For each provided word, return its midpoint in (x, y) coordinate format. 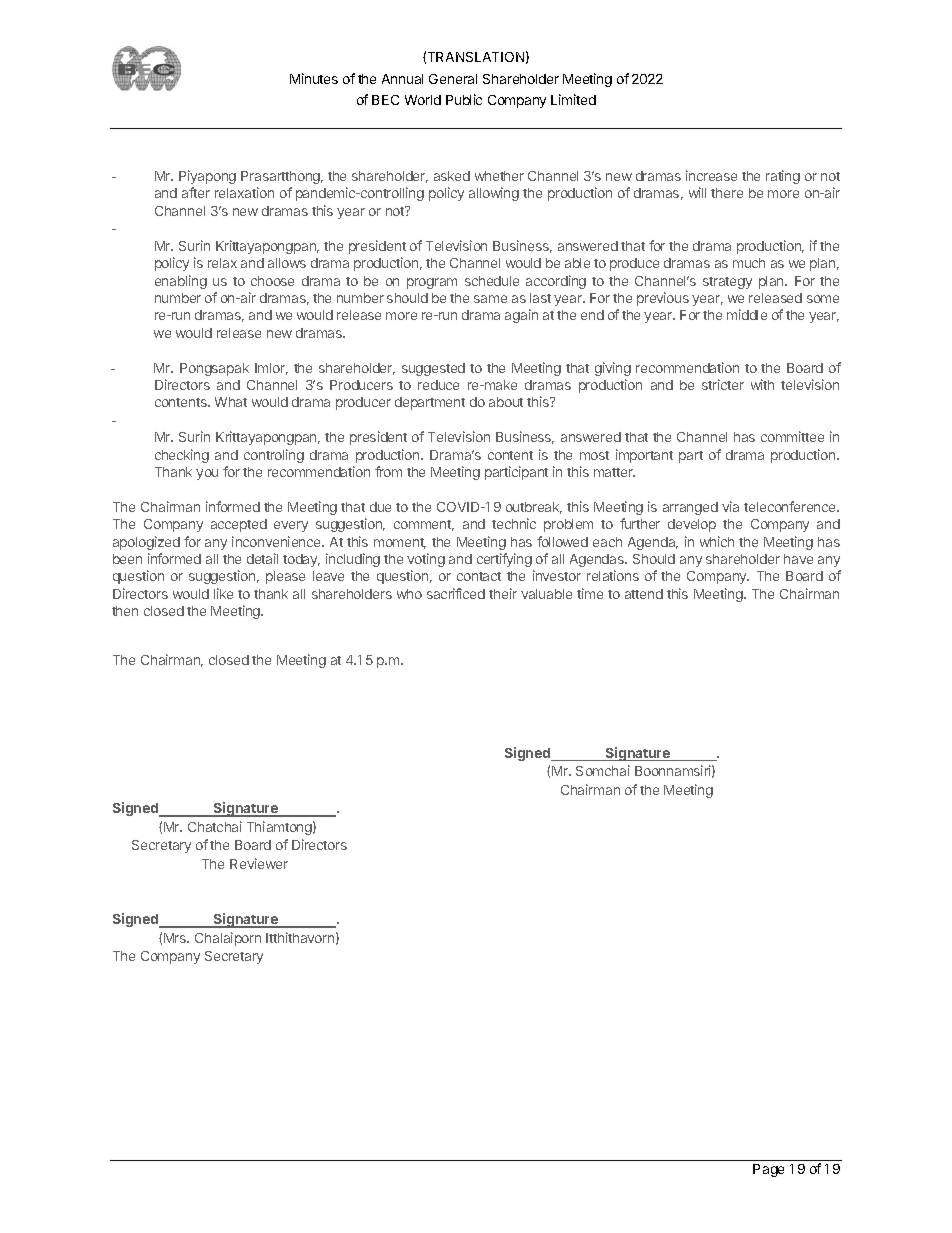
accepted (239, 525)
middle (747, 314)
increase (711, 175)
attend (644, 594)
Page (768, 1170)
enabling (181, 282)
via (730, 506)
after (196, 192)
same (490, 299)
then (125, 611)
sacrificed (456, 593)
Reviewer (259, 863)
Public (464, 99)
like (223, 593)
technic (514, 523)
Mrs (176, 938)
